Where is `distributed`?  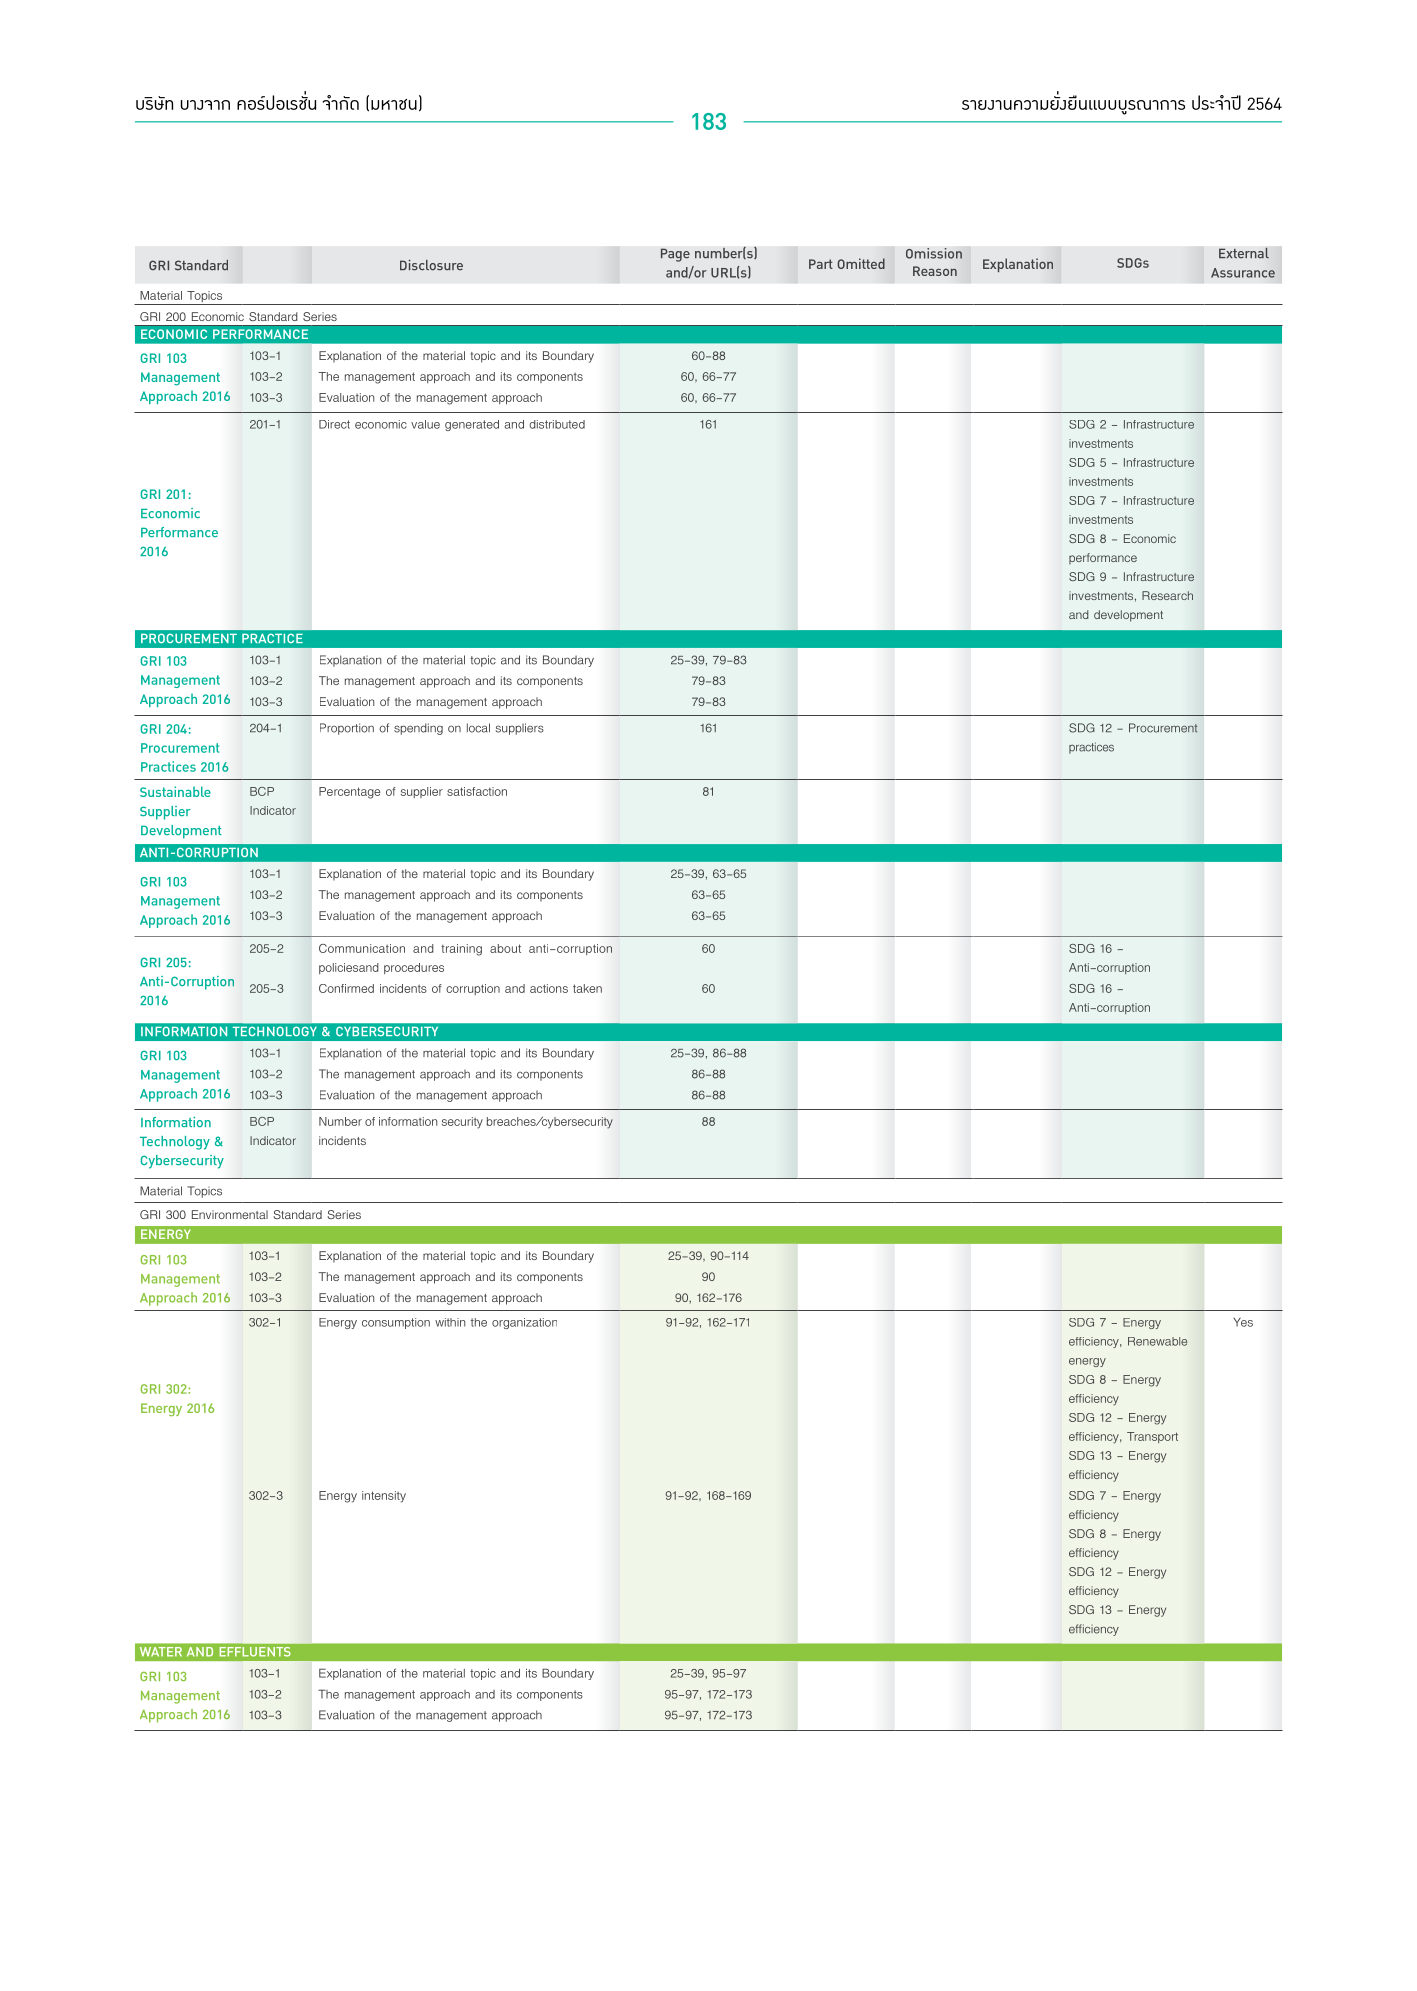 distributed is located at coordinates (557, 424).
